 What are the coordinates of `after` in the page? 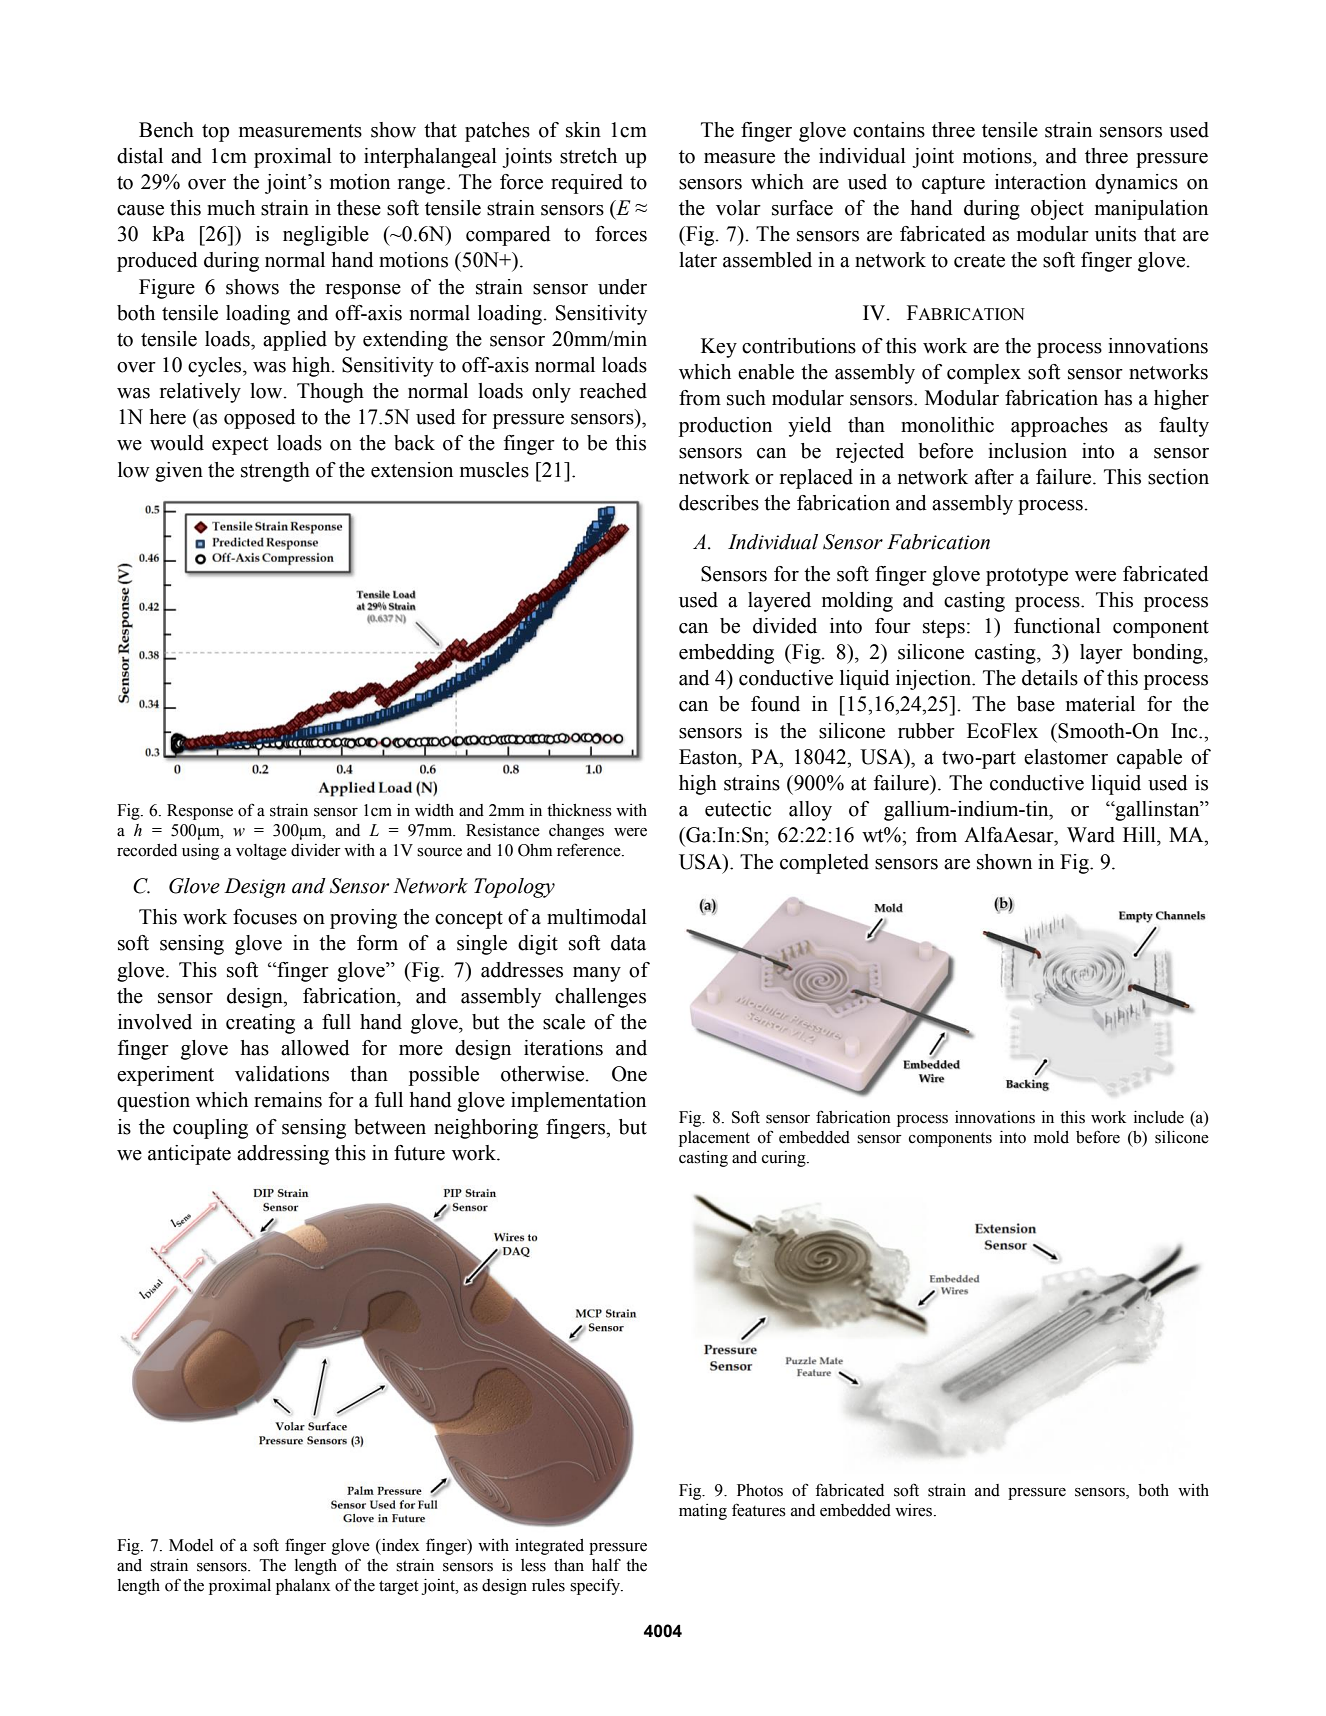 It's located at (994, 477).
